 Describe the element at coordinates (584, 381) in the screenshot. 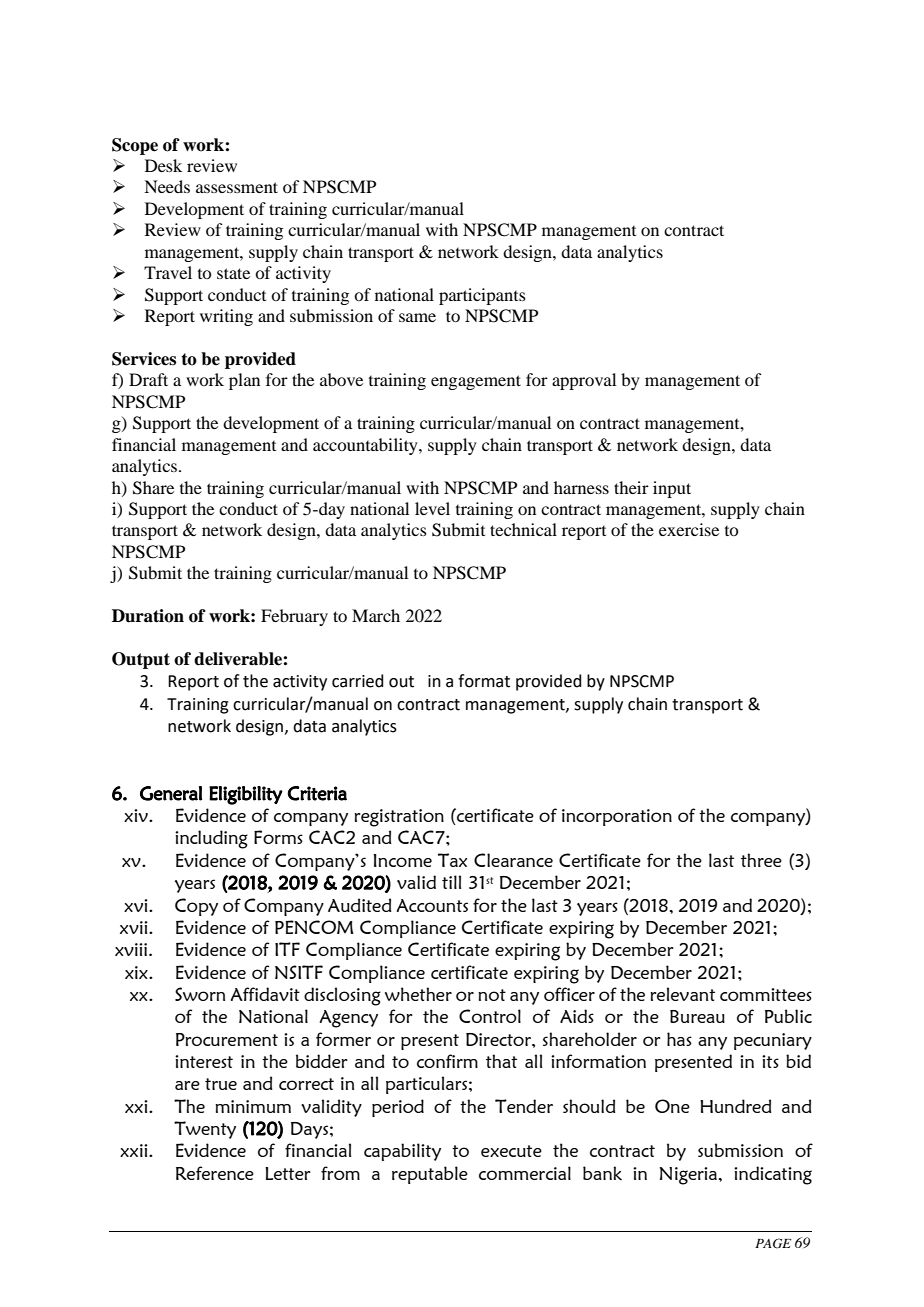

I see `approval` at that location.
